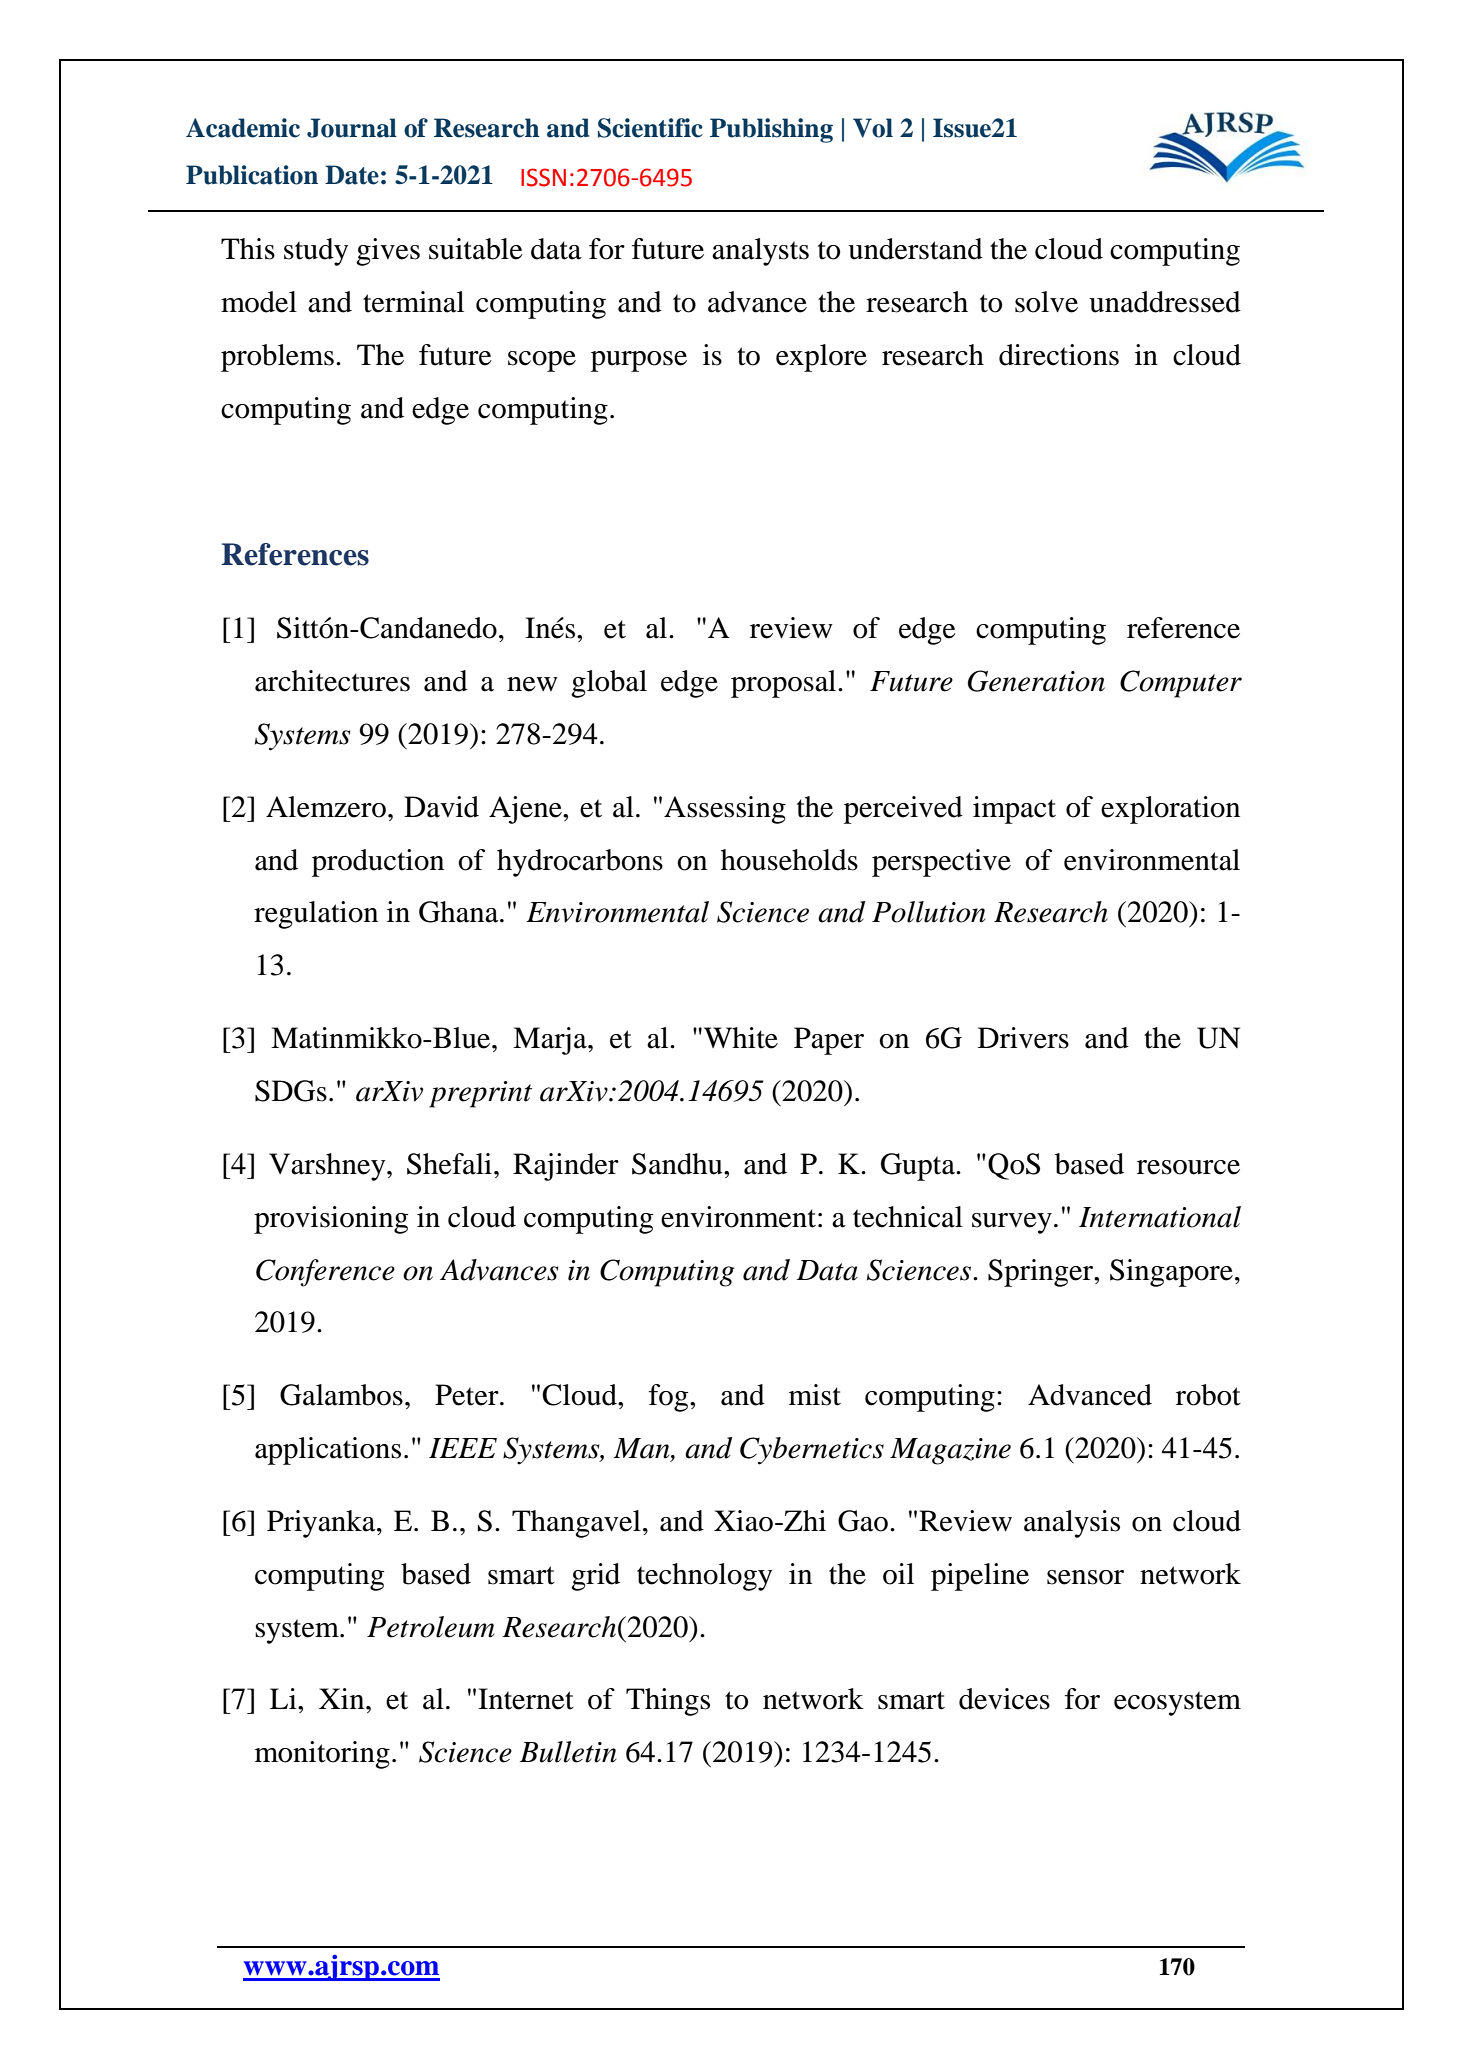  I want to click on Date, so click(352, 175).
